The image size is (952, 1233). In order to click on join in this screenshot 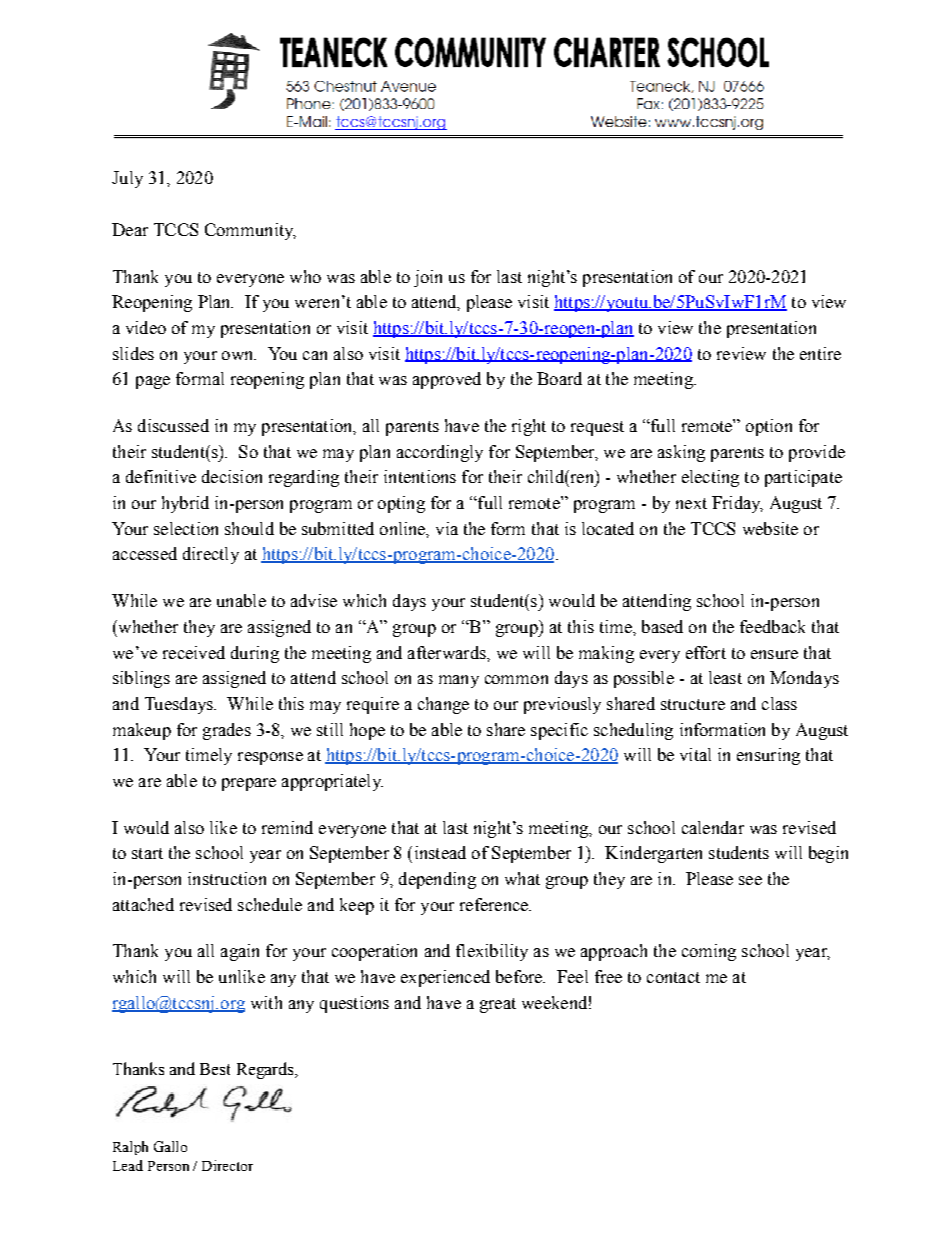, I will do `click(428, 278)`.
